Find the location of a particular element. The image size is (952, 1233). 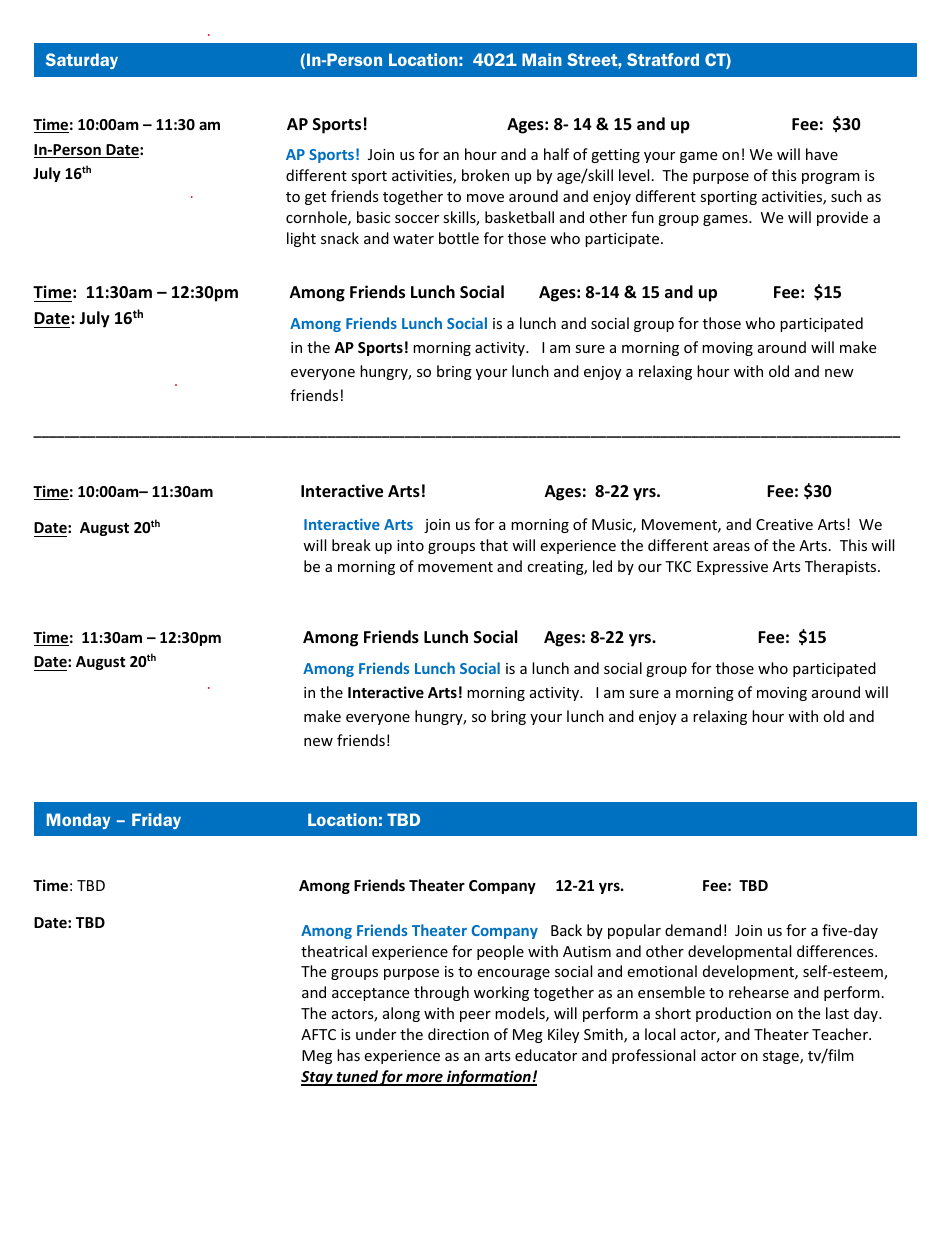

Stratford is located at coordinates (663, 59).
